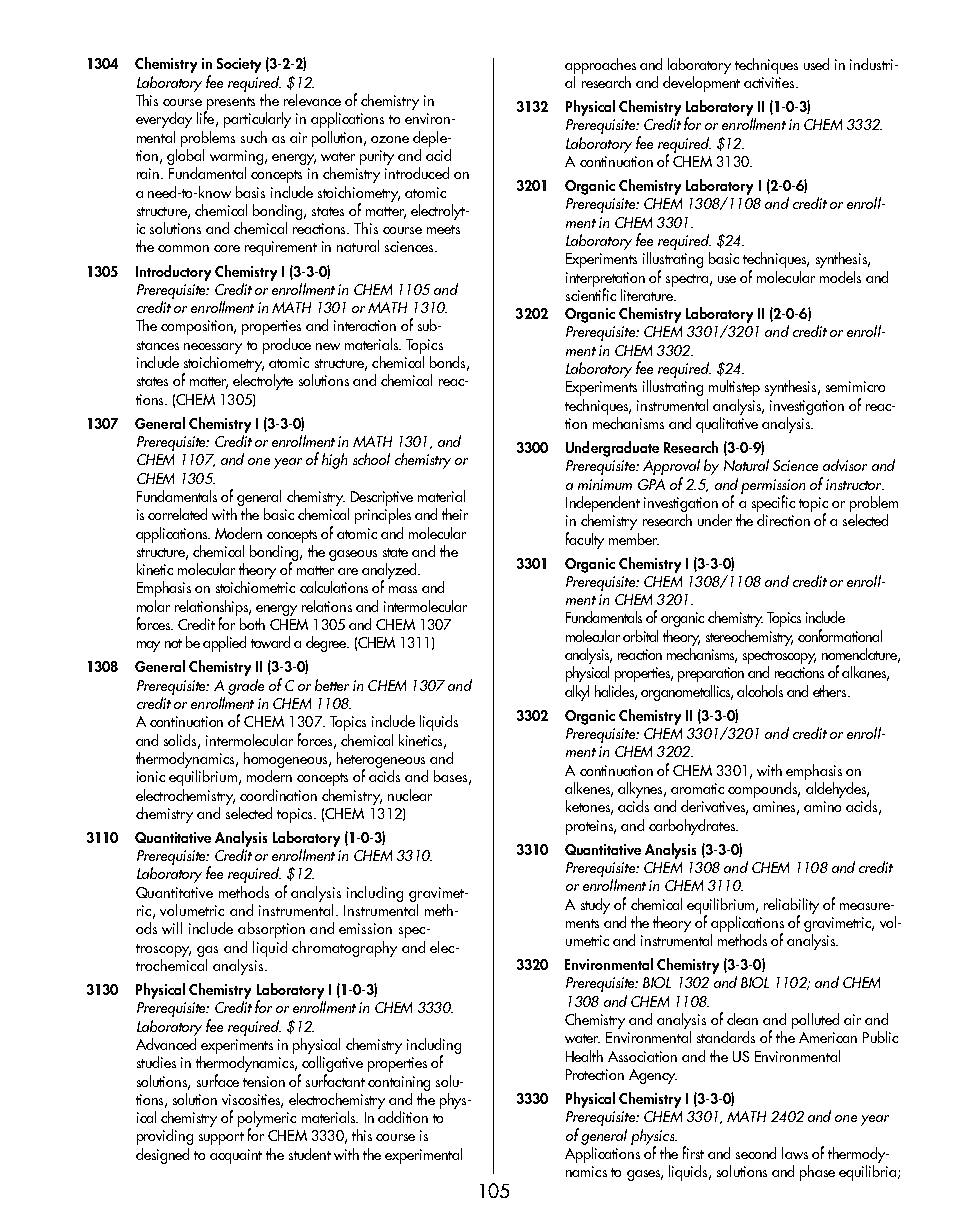 This screenshot has width=959, height=1232. What do you see at coordinates (600, 66) in the screenshot?
I see `approaches` at bounding box center [600, 66].
